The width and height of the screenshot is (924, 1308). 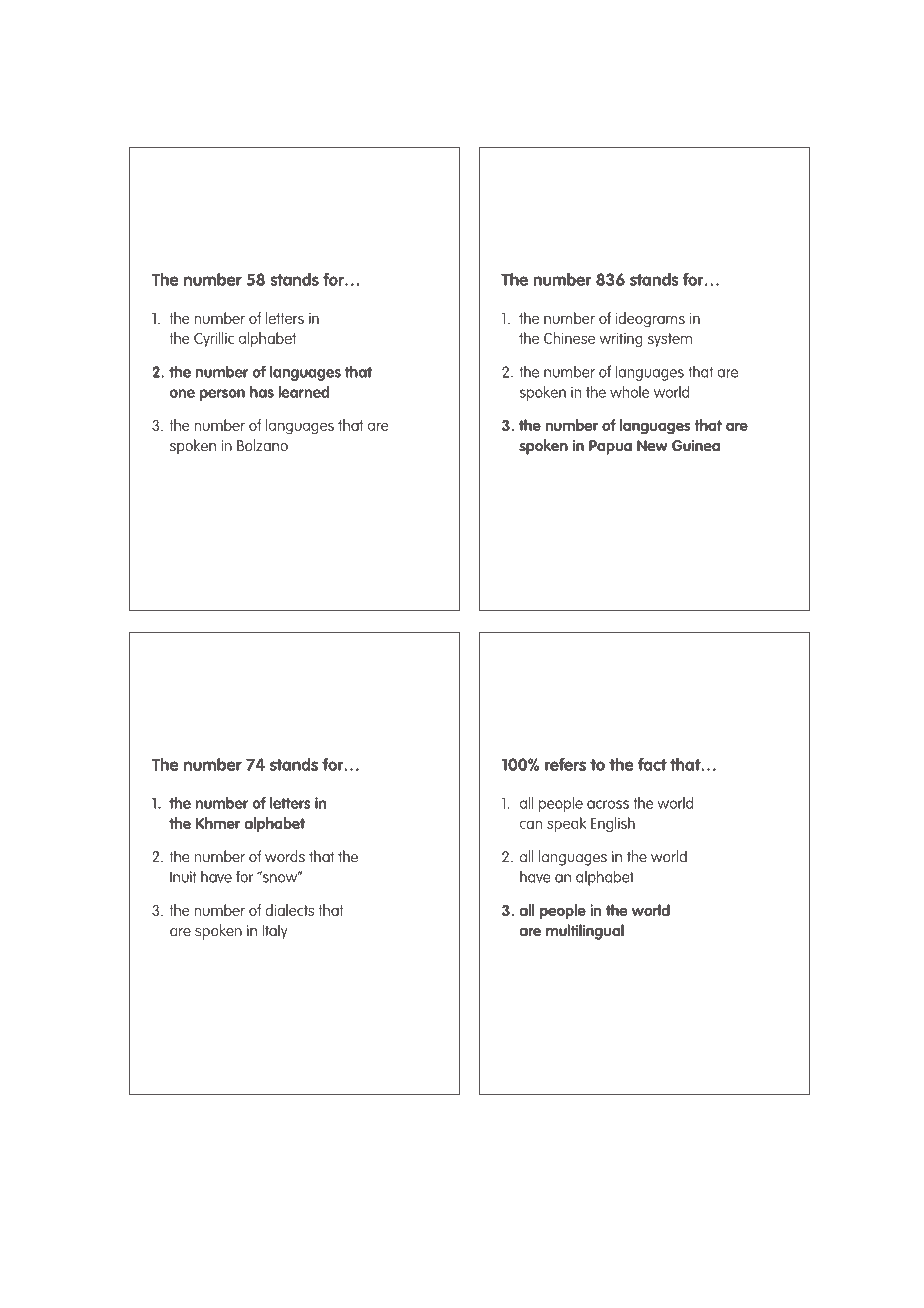 I want to click on multilingual, so click(x=585, y=932).
